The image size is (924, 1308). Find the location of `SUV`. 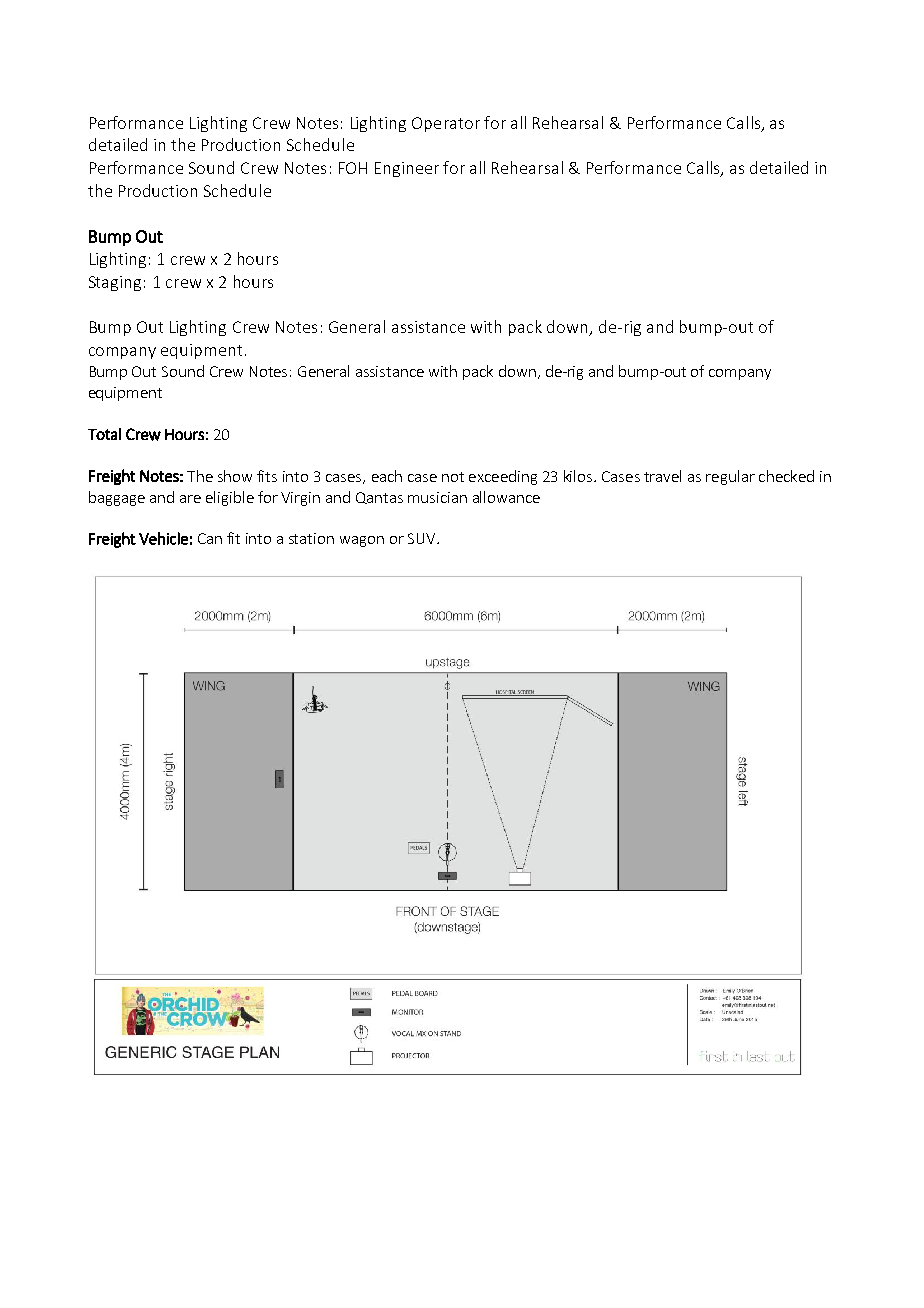

SUV is located at coordinates (423, 538).
